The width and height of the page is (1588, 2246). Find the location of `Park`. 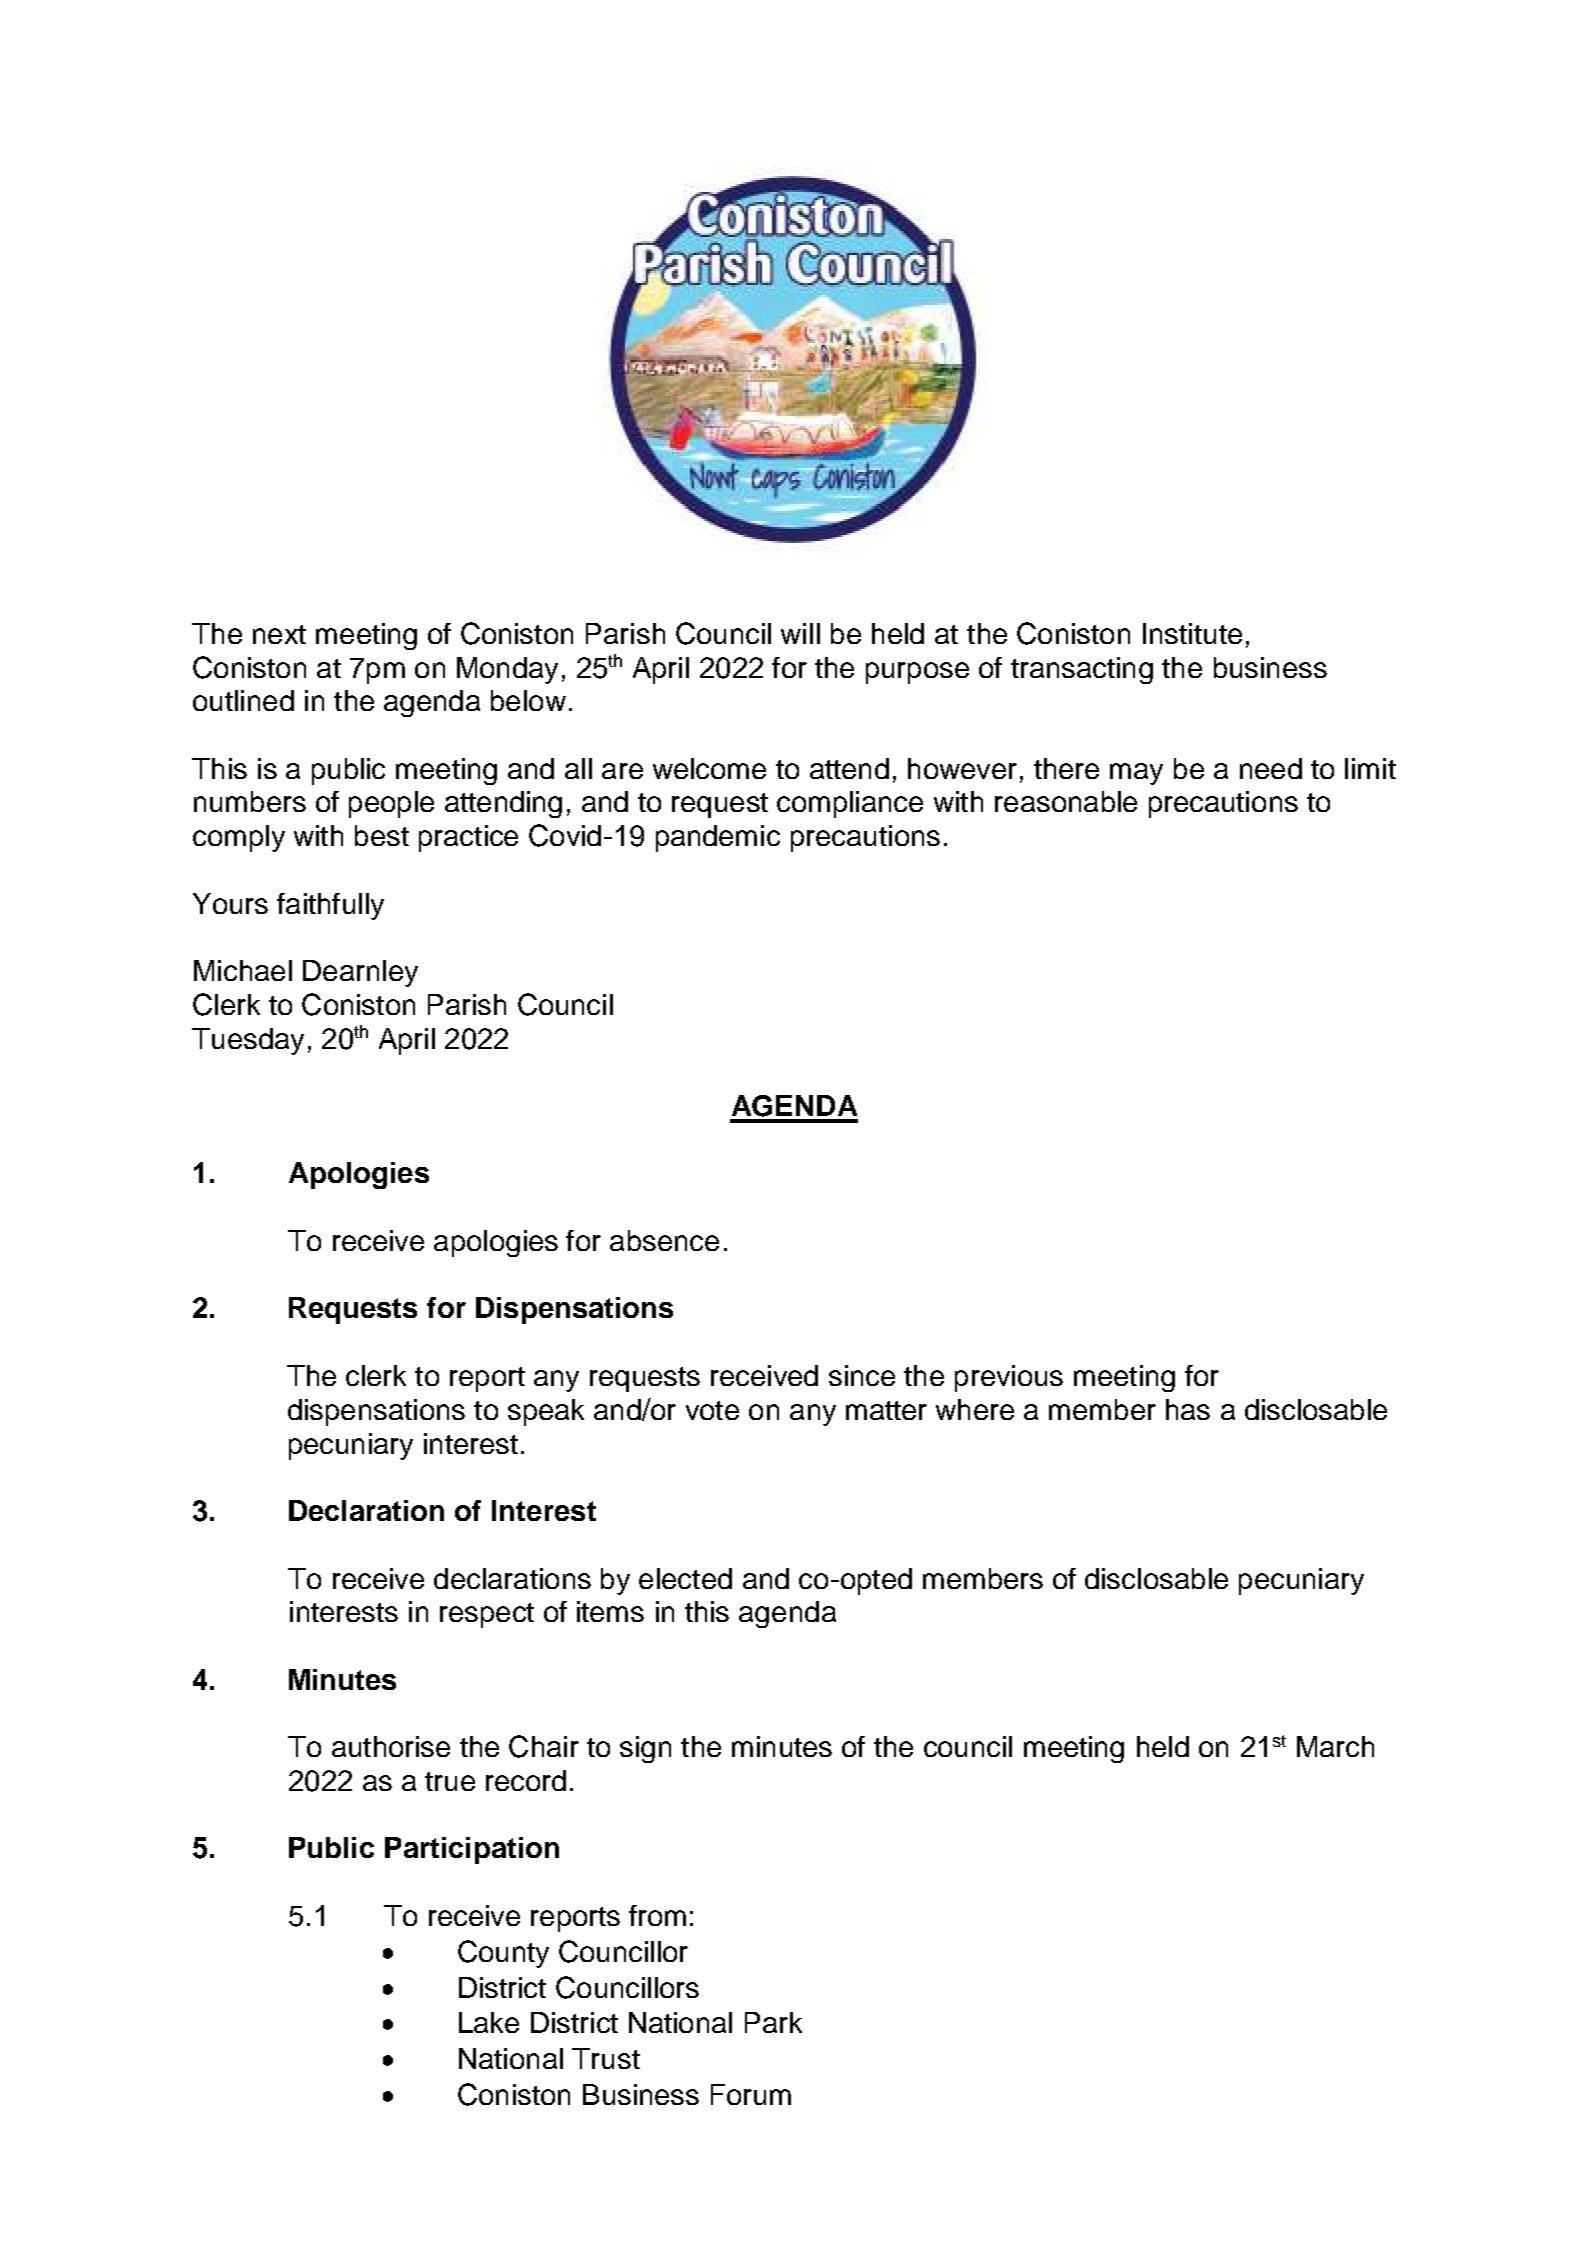

Park is located at coordinates (773, 2022).
